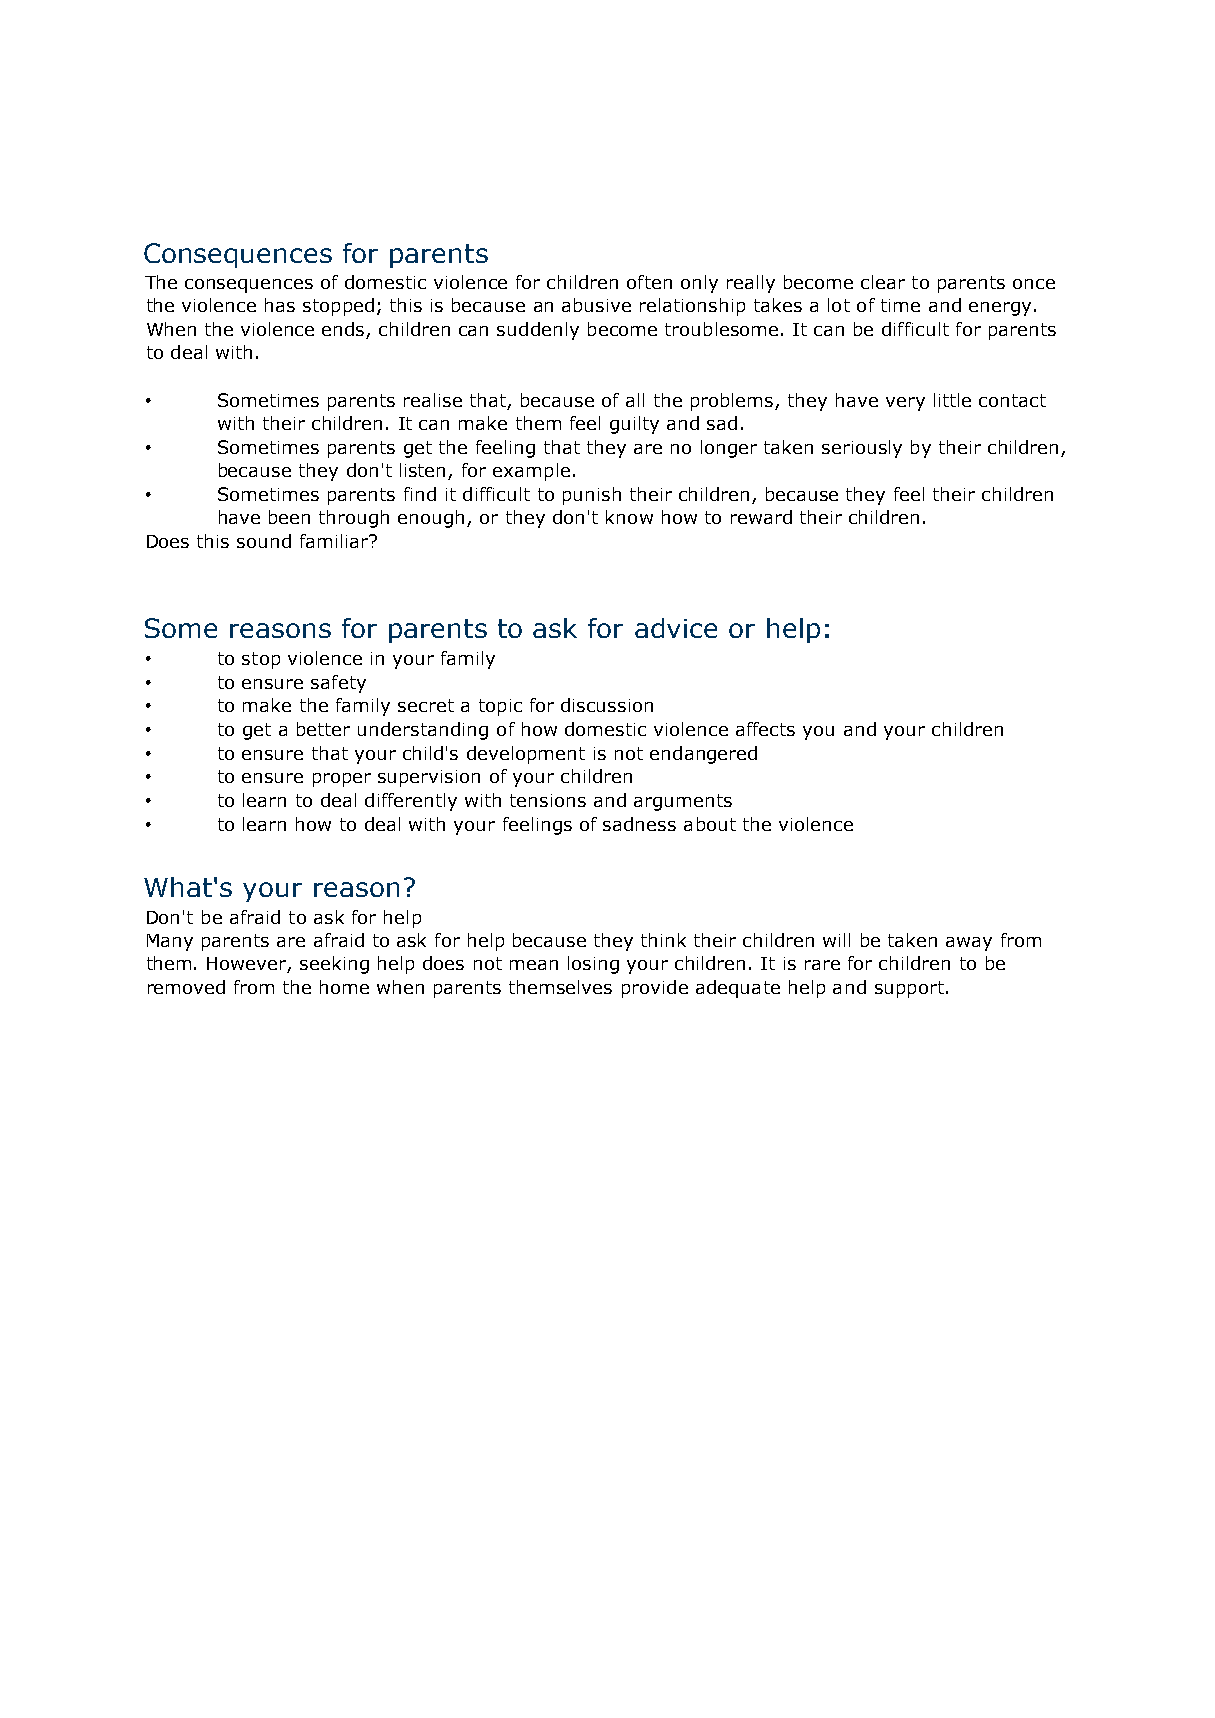  I want to click on sadness, so click(639, 824).
